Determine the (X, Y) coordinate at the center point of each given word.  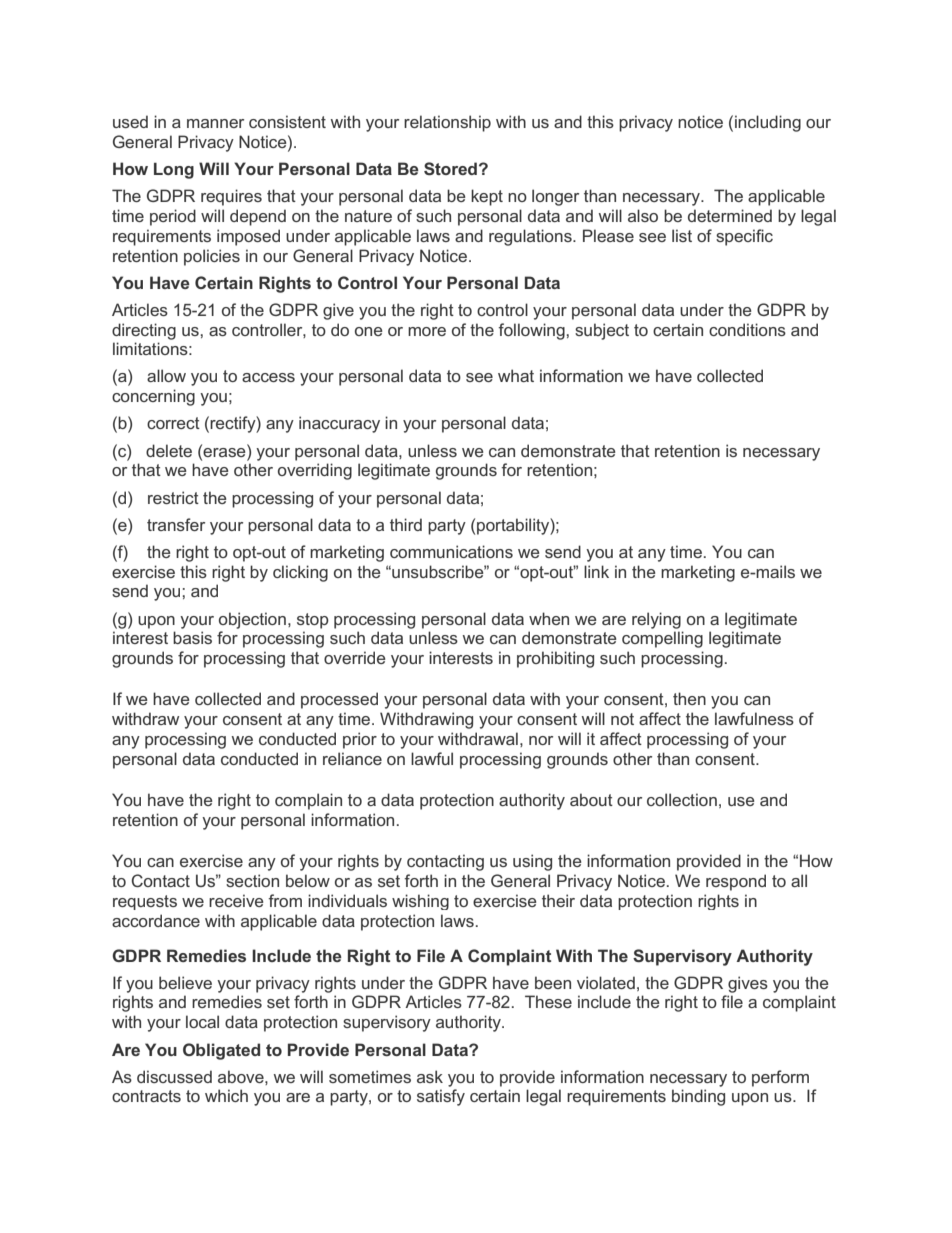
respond (736, 882)
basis (192, 637)
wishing (420, 902)
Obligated (221, 1051)
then (689, 698)
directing (144, 331)
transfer (176, 524)
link (596, 571)
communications (451, 551)
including (768, 123)
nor (541, 740)
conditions (747, 329)
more (427, 331)
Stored (450, 168)
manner (215, 123)
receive (236, 900)
